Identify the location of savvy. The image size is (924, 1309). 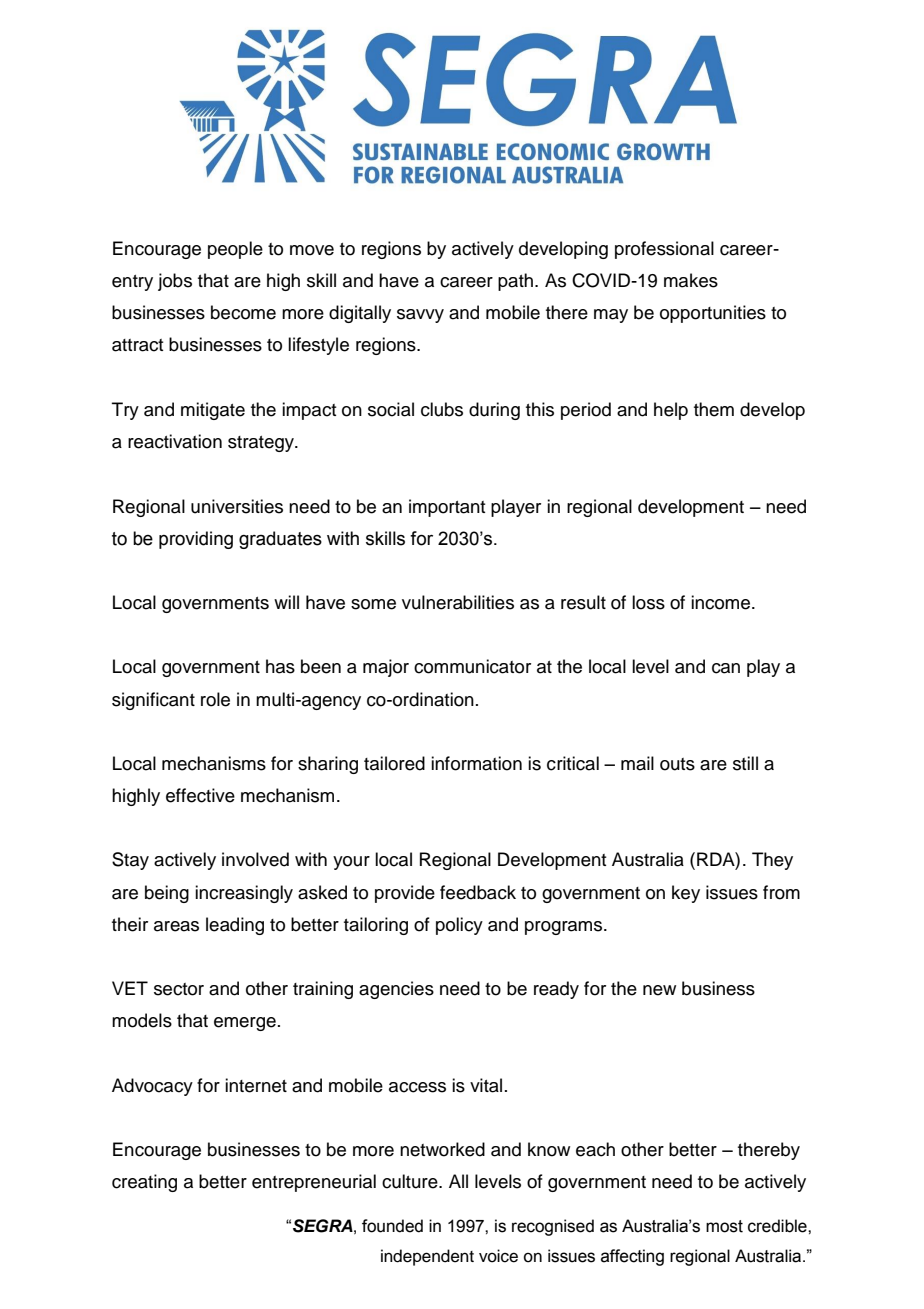
(420, 316).
